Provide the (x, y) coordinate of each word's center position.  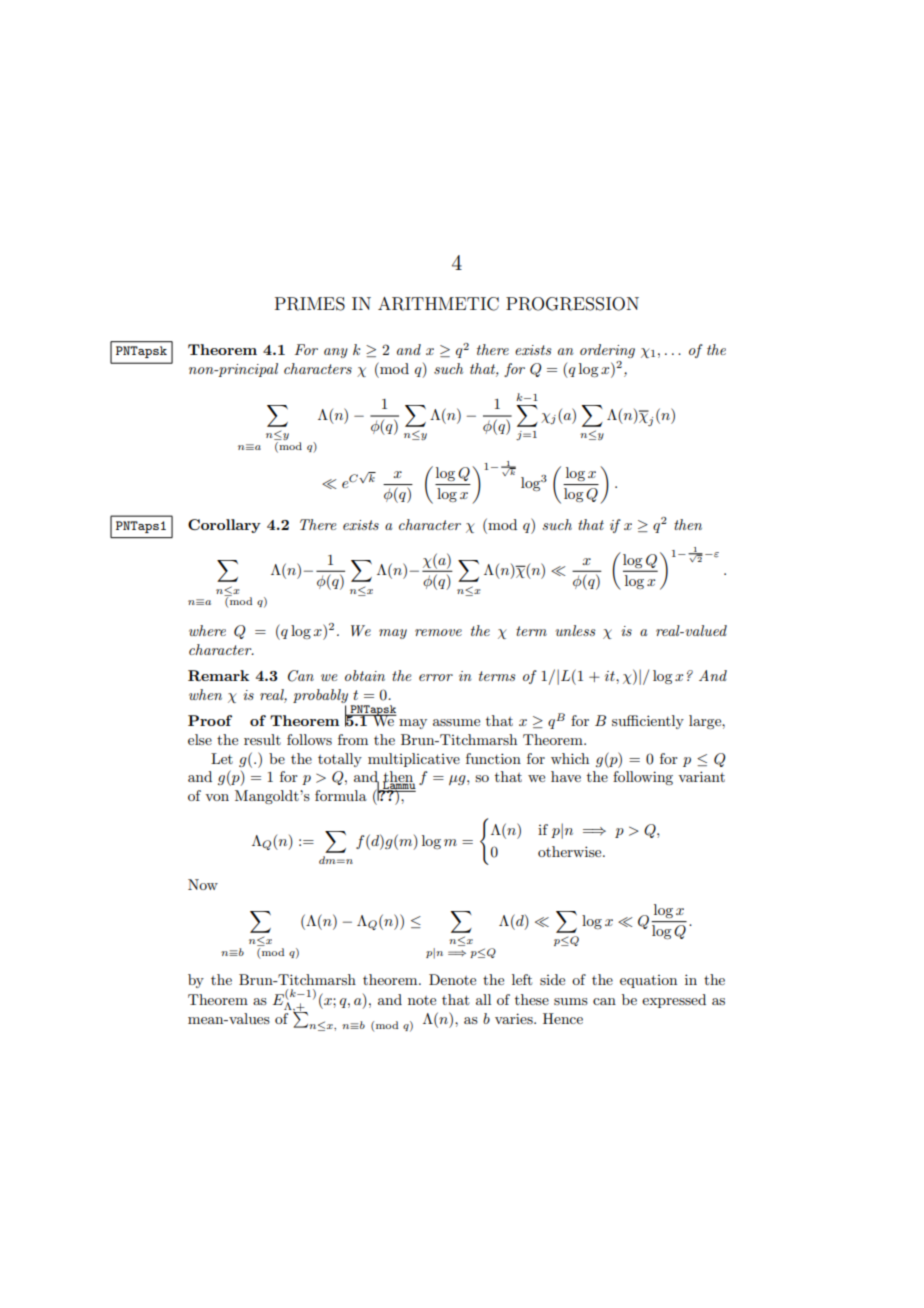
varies (515, 1018)
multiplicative (414, 760)
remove (438, 632)
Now (203, 884)
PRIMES (310, 304)
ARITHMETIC (438, 304)
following (643, 778)
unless (575, 630)
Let (222, 758)
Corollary (224, 526)
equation (648, 981)
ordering (607, 351)
